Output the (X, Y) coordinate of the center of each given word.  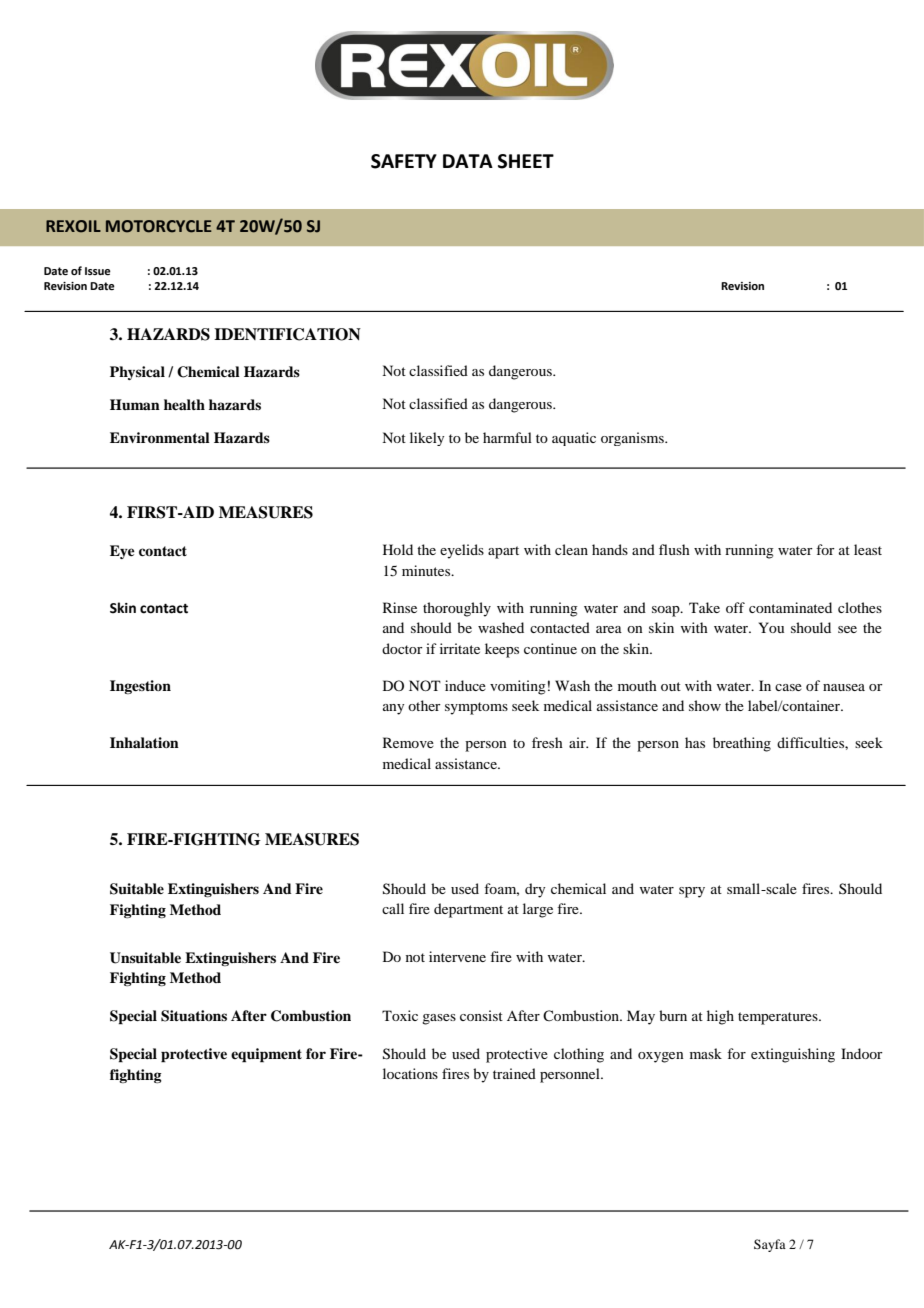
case (788, 687)
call (393, 908)
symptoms (476, 708)
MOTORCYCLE (159, 226)
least (868, 549)
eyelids (462, 551)
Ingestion (140, 687)
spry (692, 892)
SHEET (526, 161)
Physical (137, 373)
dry (535, 890)
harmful (507, 437)
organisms (633, 439)
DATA (468, 161)
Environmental (160, 437)
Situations (194, 1016)
